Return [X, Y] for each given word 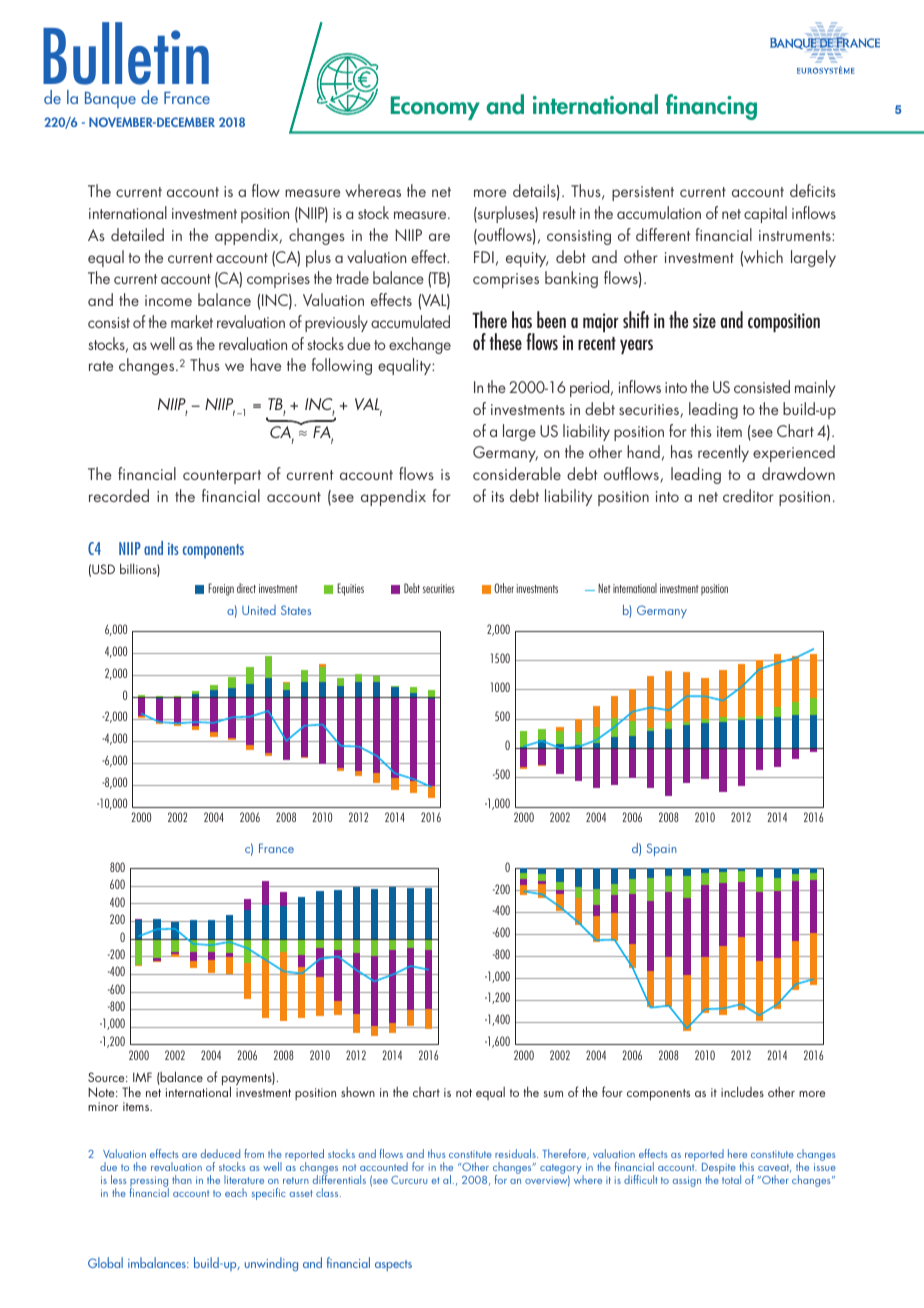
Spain [662, 849]
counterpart [222, 477]
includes [742, 1091]
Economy [435, 108]
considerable [517, 473]
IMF [142, 1077]
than [182, 1179]
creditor [748, 495]
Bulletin [126, 53]
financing [711, 107]
